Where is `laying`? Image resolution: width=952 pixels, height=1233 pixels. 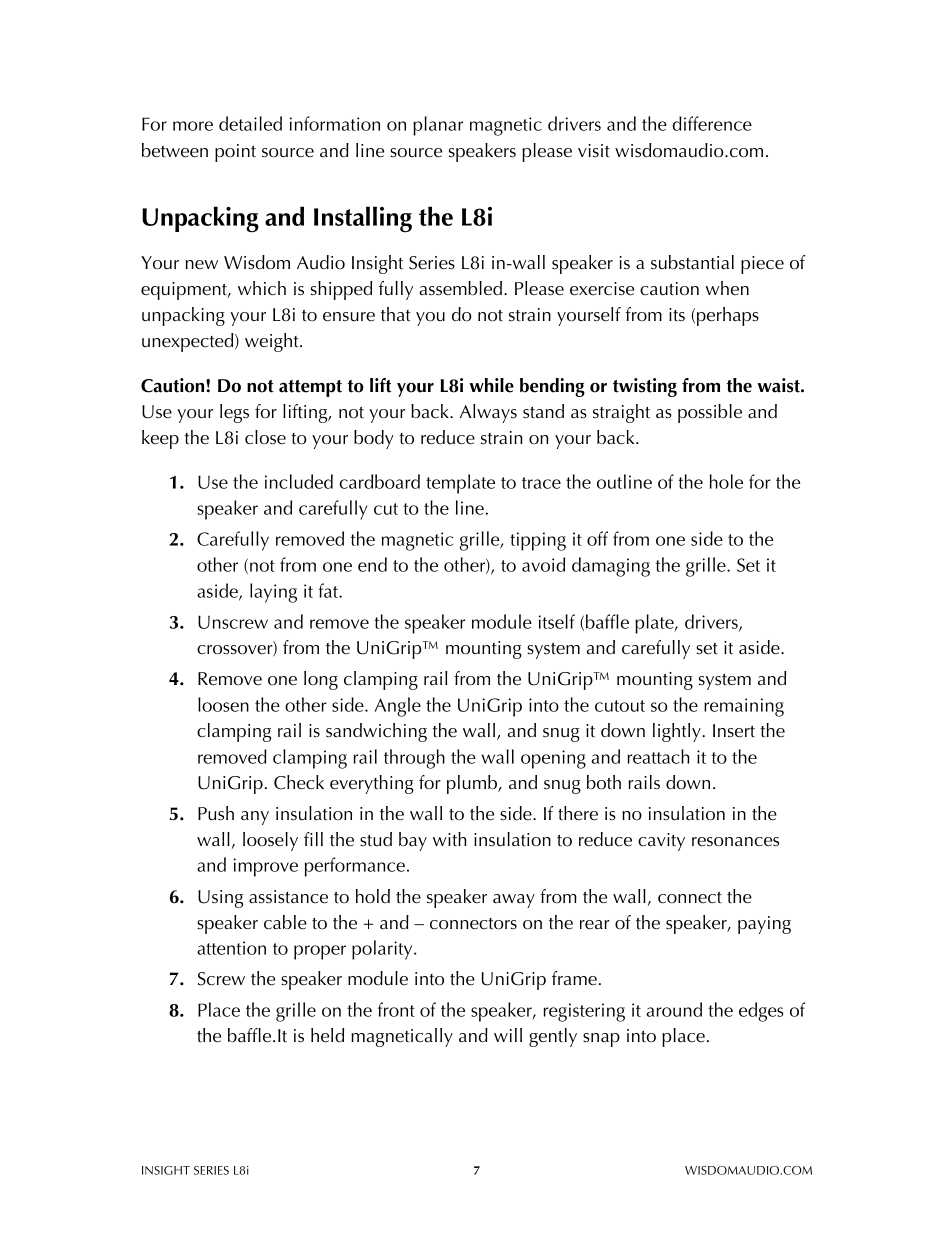 laying is located at coordinates (273, 593).
